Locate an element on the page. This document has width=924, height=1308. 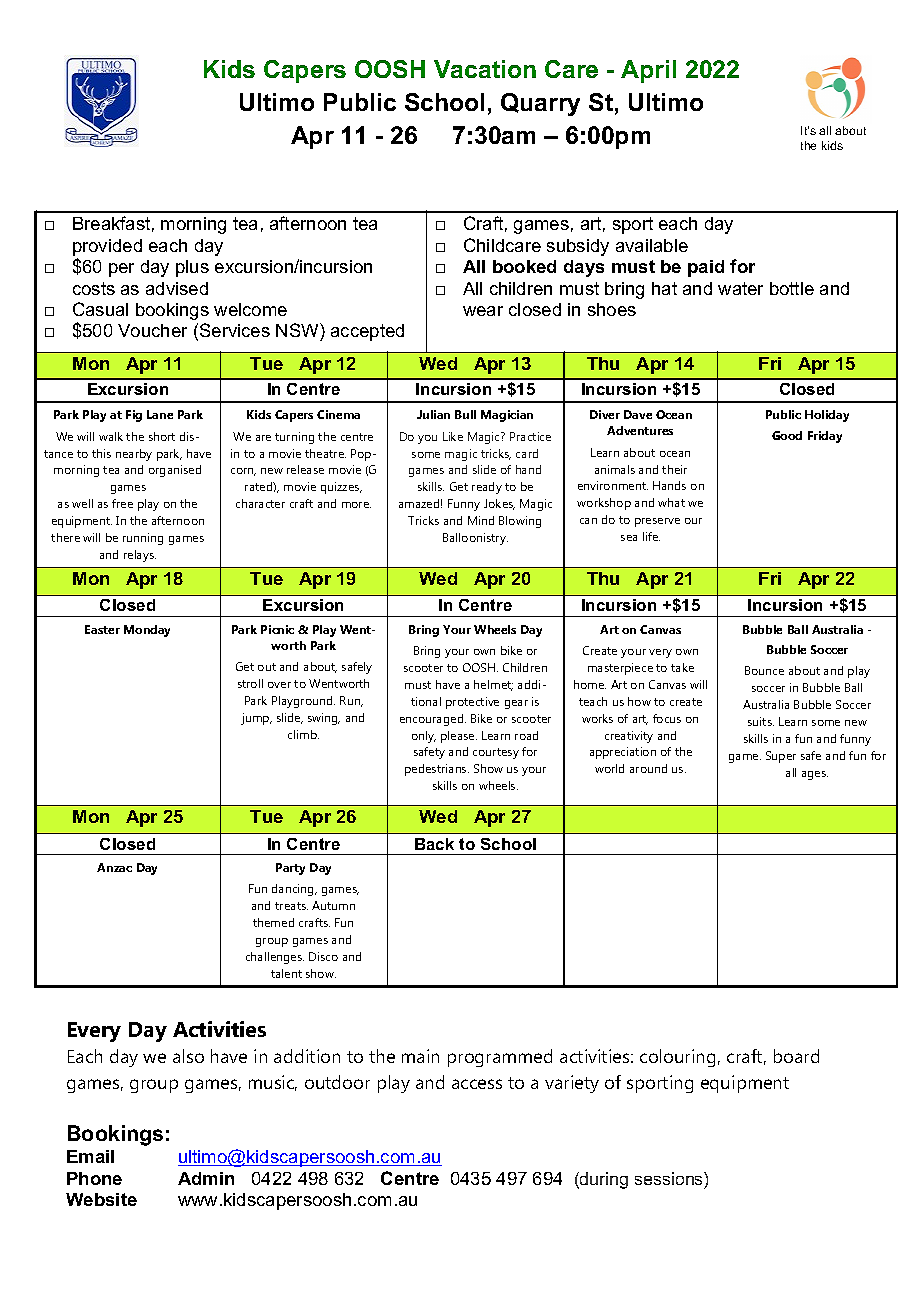
provided is located at coordinates (107, 247).
